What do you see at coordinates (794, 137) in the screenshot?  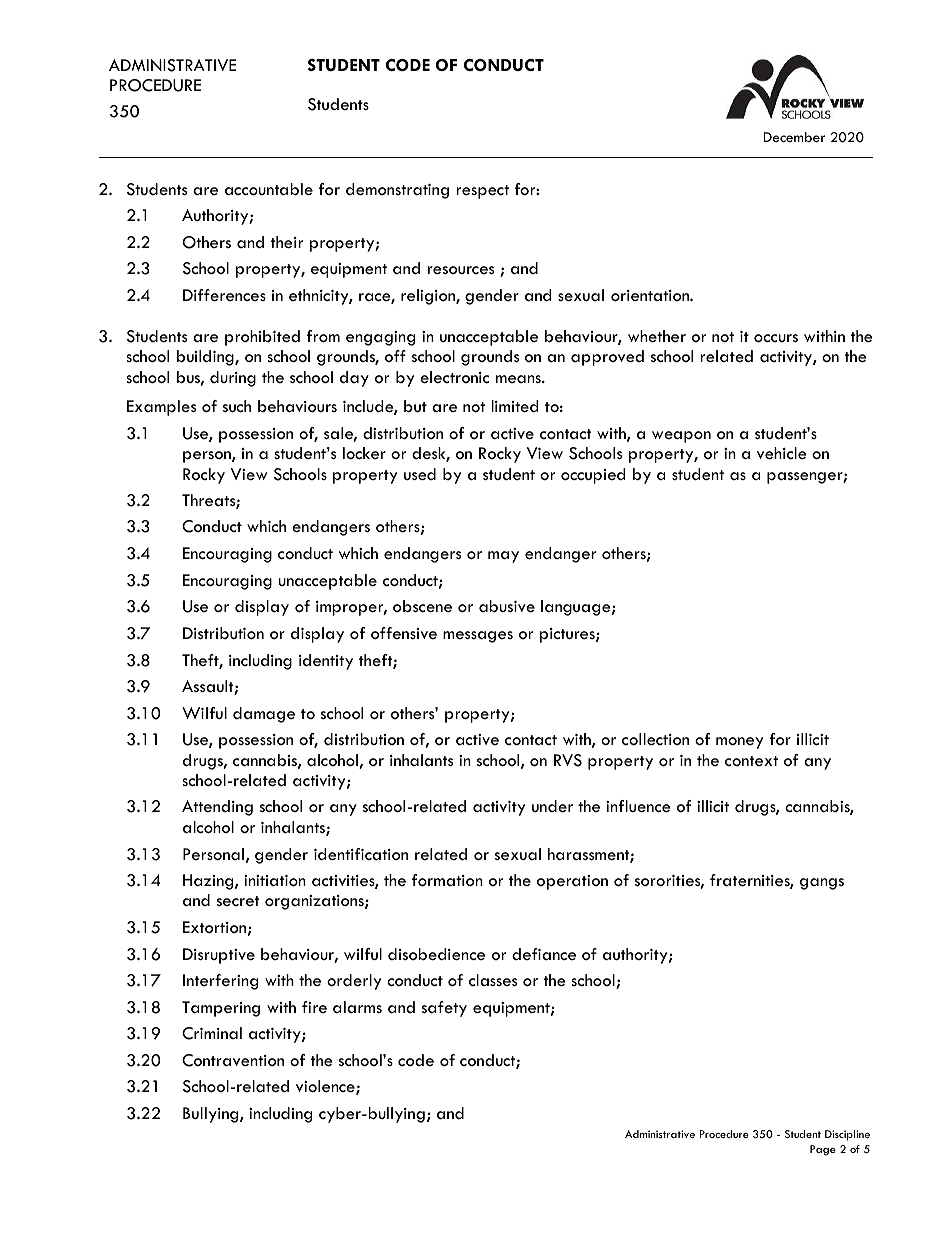 I see `December` at bounding box center [794, 137].
